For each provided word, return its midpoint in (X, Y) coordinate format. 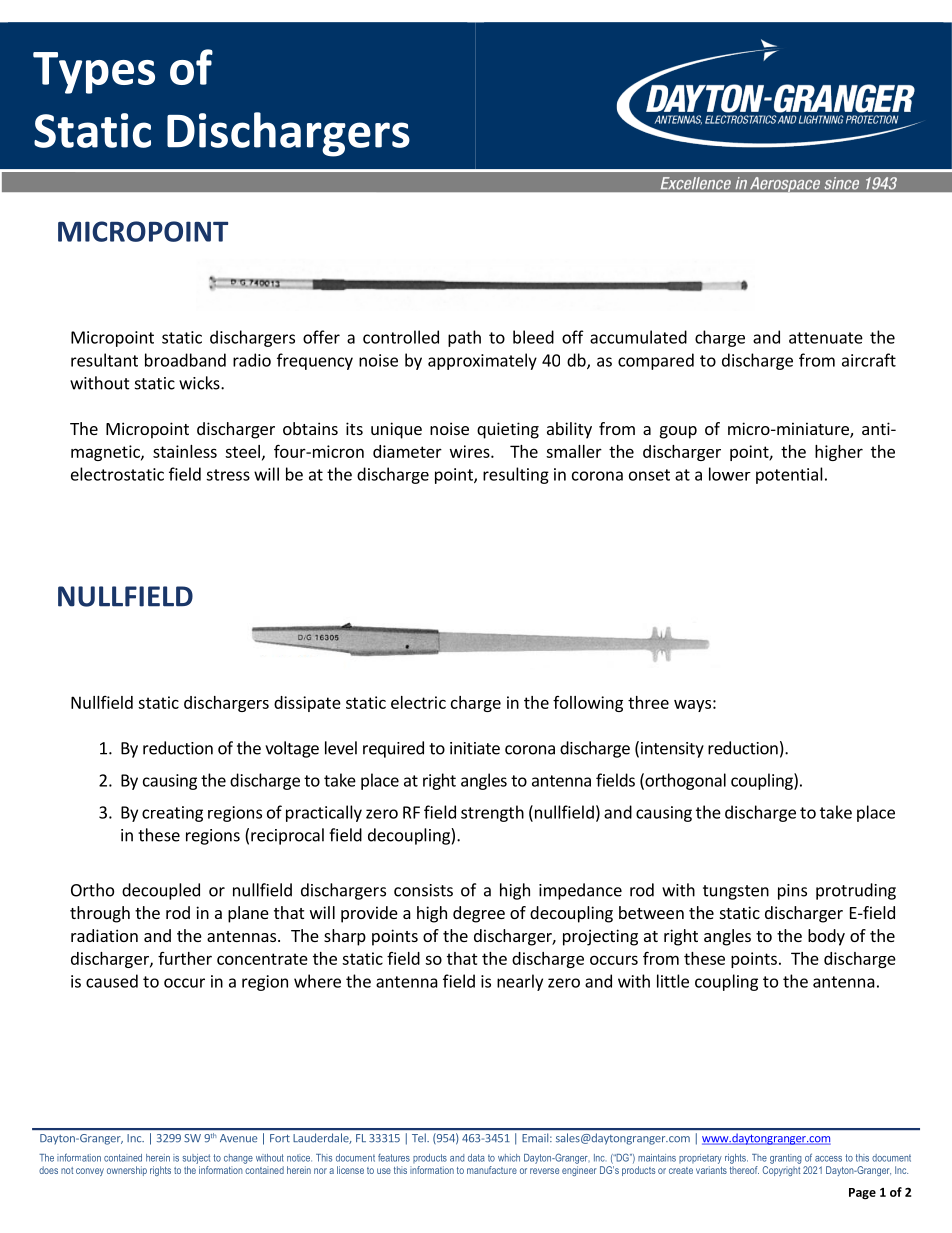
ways (692, 706)
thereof (744, 1168)
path (464, 338)
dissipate (307, 704)
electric (418, 702)
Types (94, 73)
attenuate (826, 338)
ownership (127, 1171)
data (476, 1158)
